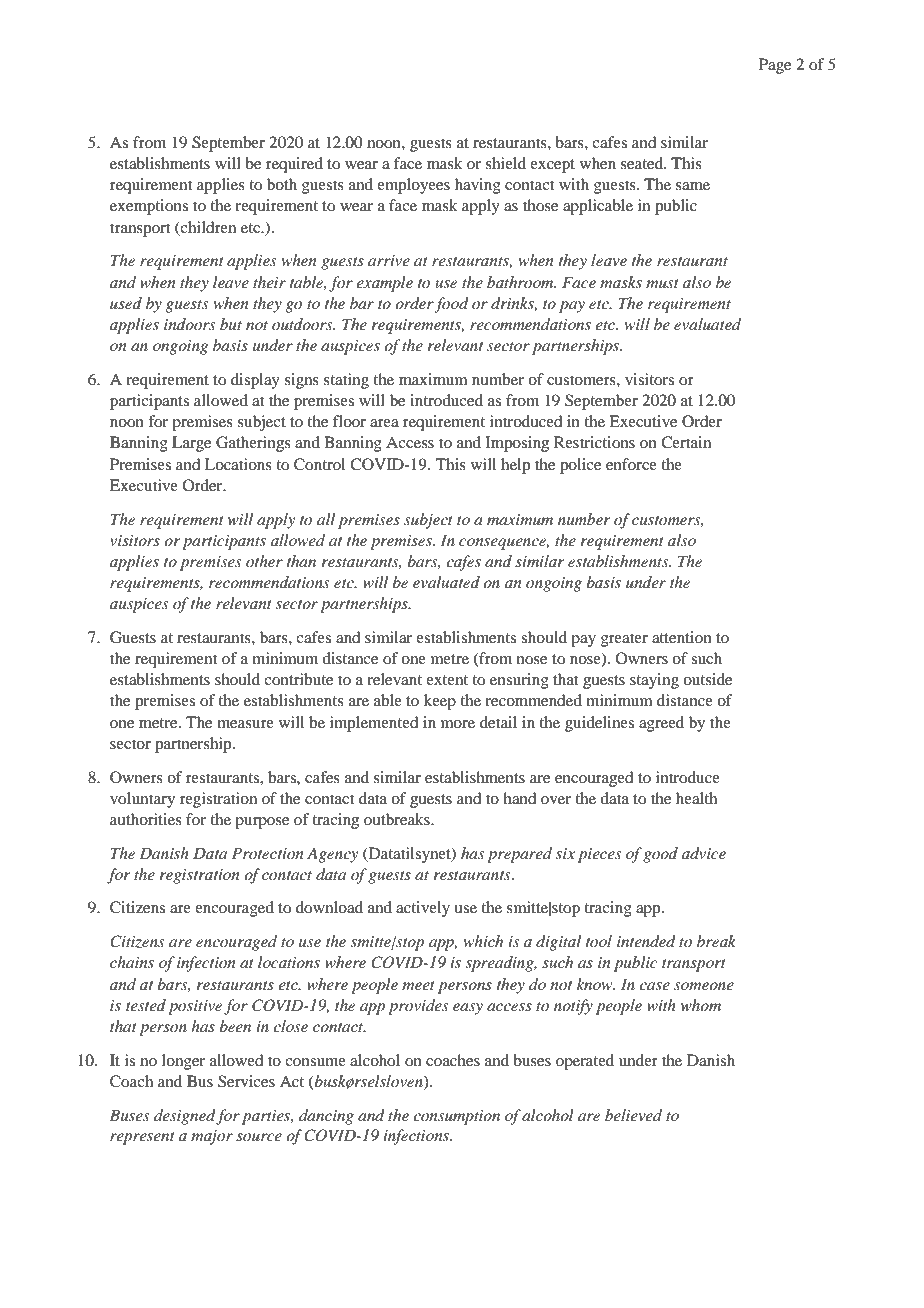 The height and width of the image is (1308, 924). I want to click on attention, so click(682, 637).
